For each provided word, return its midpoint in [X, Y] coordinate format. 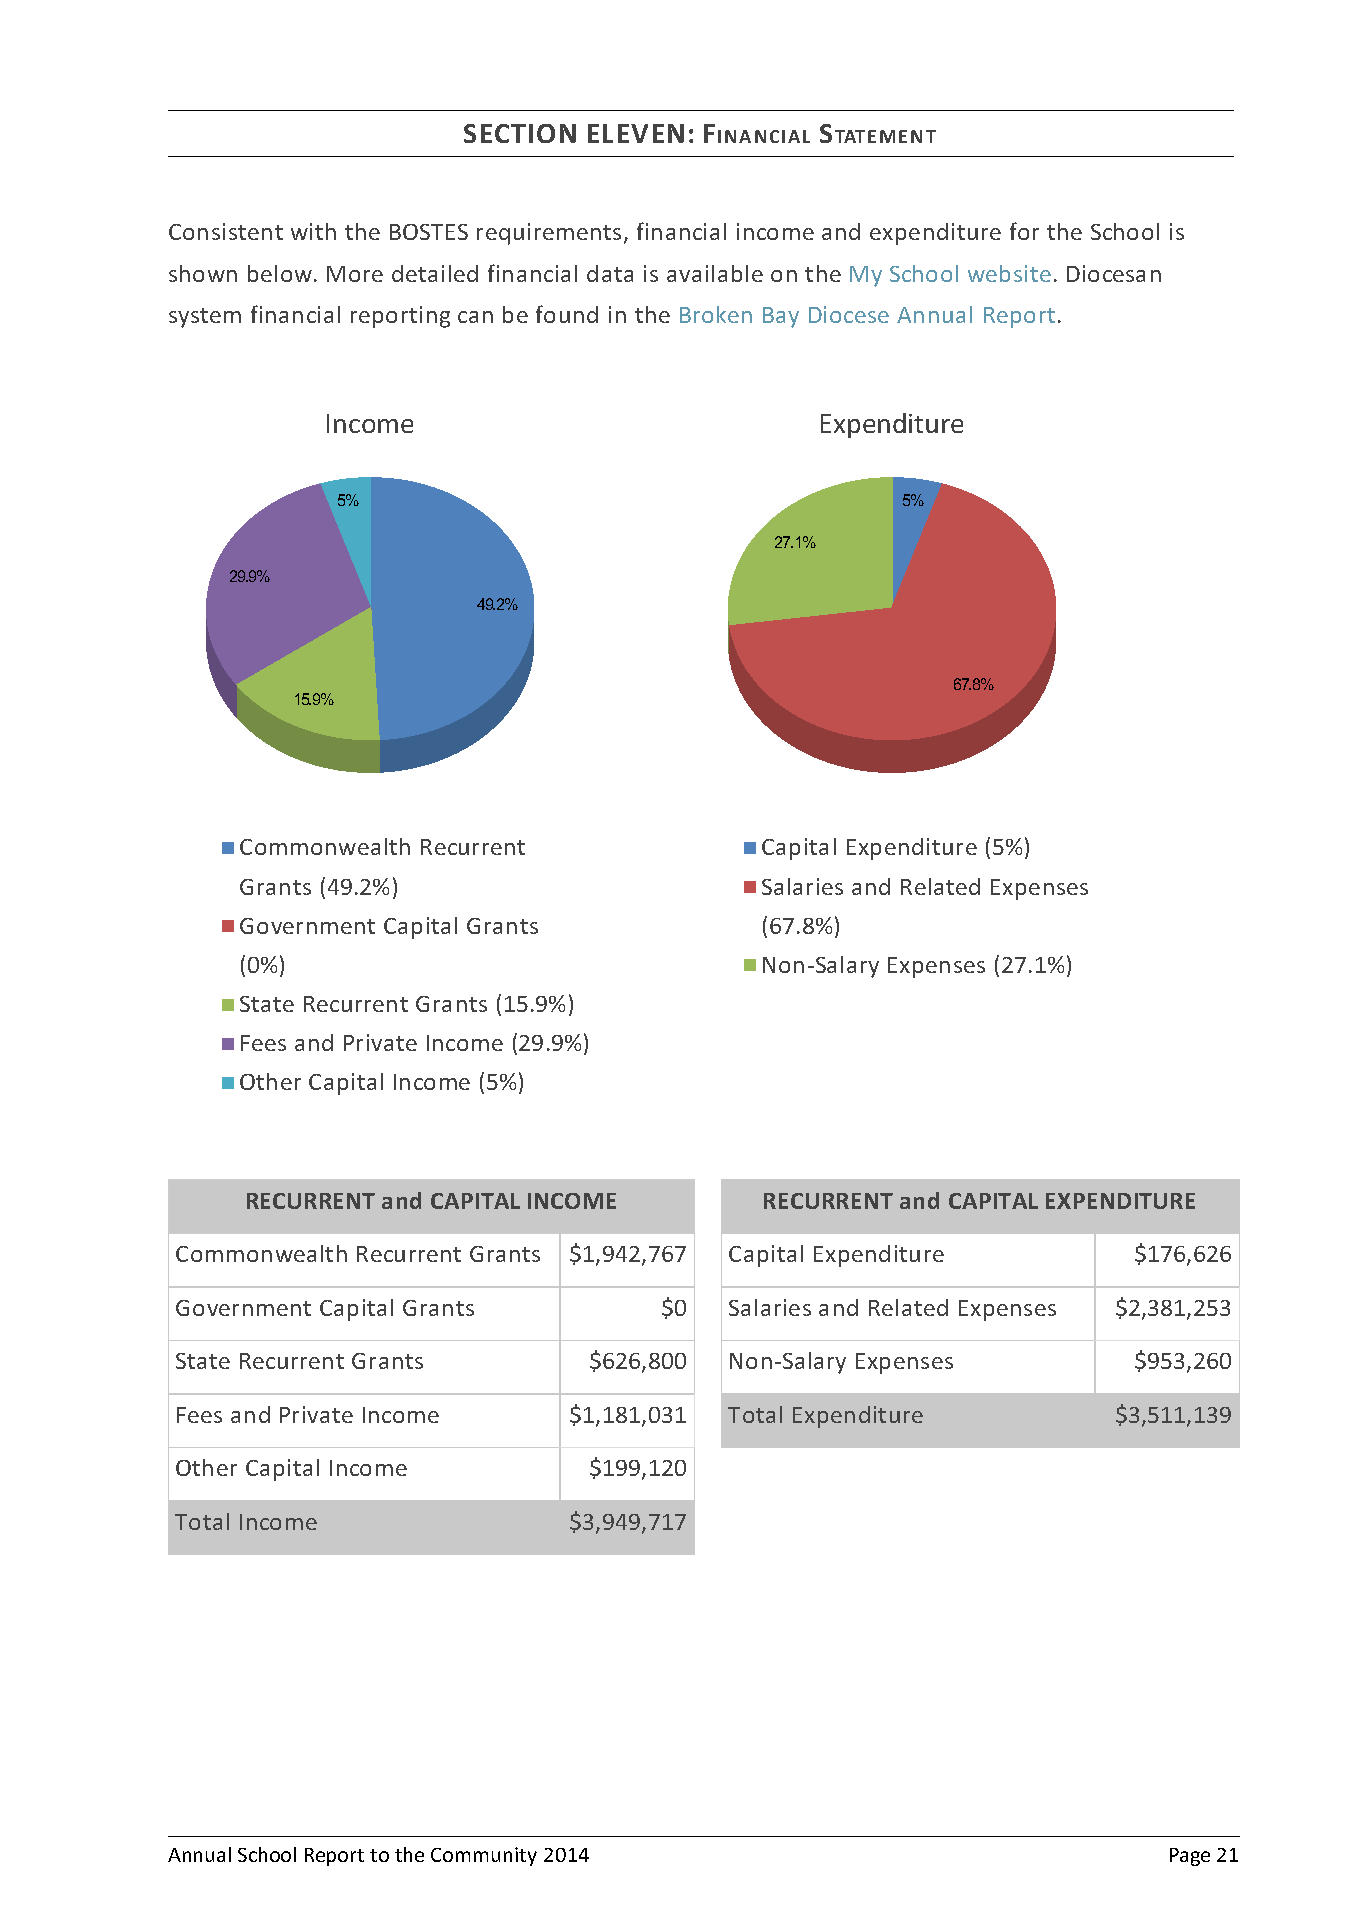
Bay [781, 317]
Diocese [849, 314]
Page [1190, 1857]
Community [484, 1856]
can [475, 317]
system [205, 318]
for [1024, 231]
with [313, 231]
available [715, 273]
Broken [716, 314]
